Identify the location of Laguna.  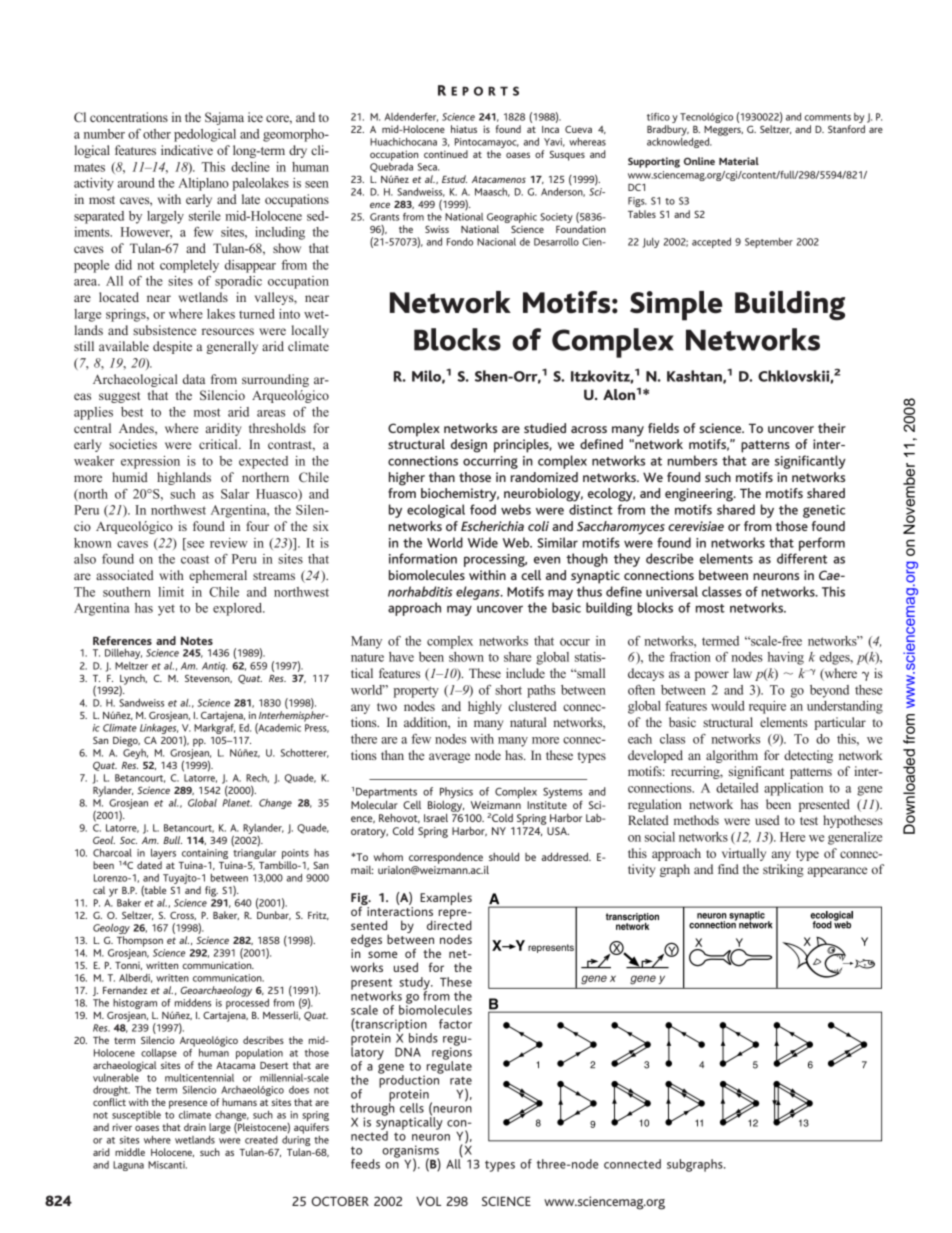
(128, 1166).
